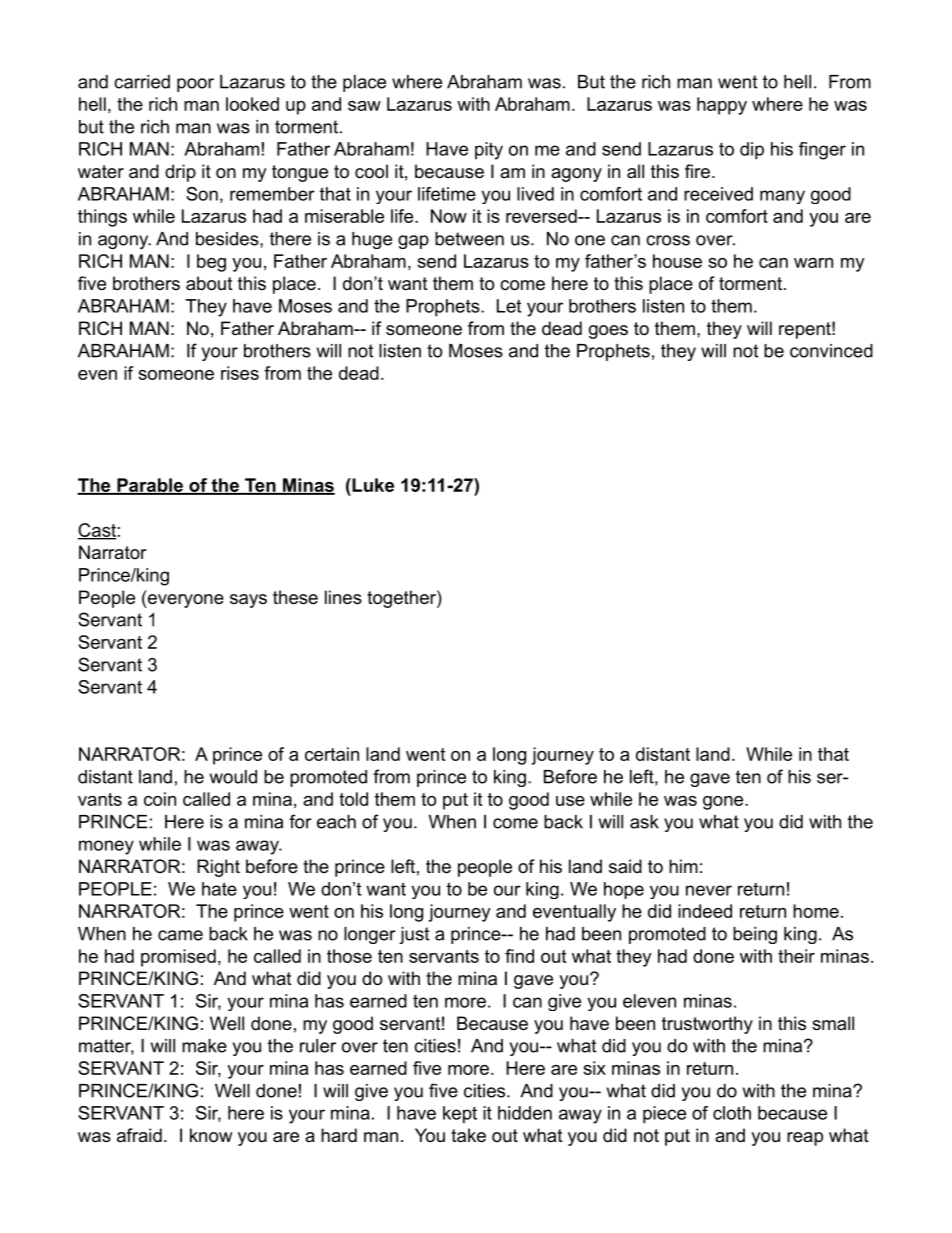  What do you see at coordinates (332, 754) in the screenshot?
I see `certain` at bounding box center [332, 754].
